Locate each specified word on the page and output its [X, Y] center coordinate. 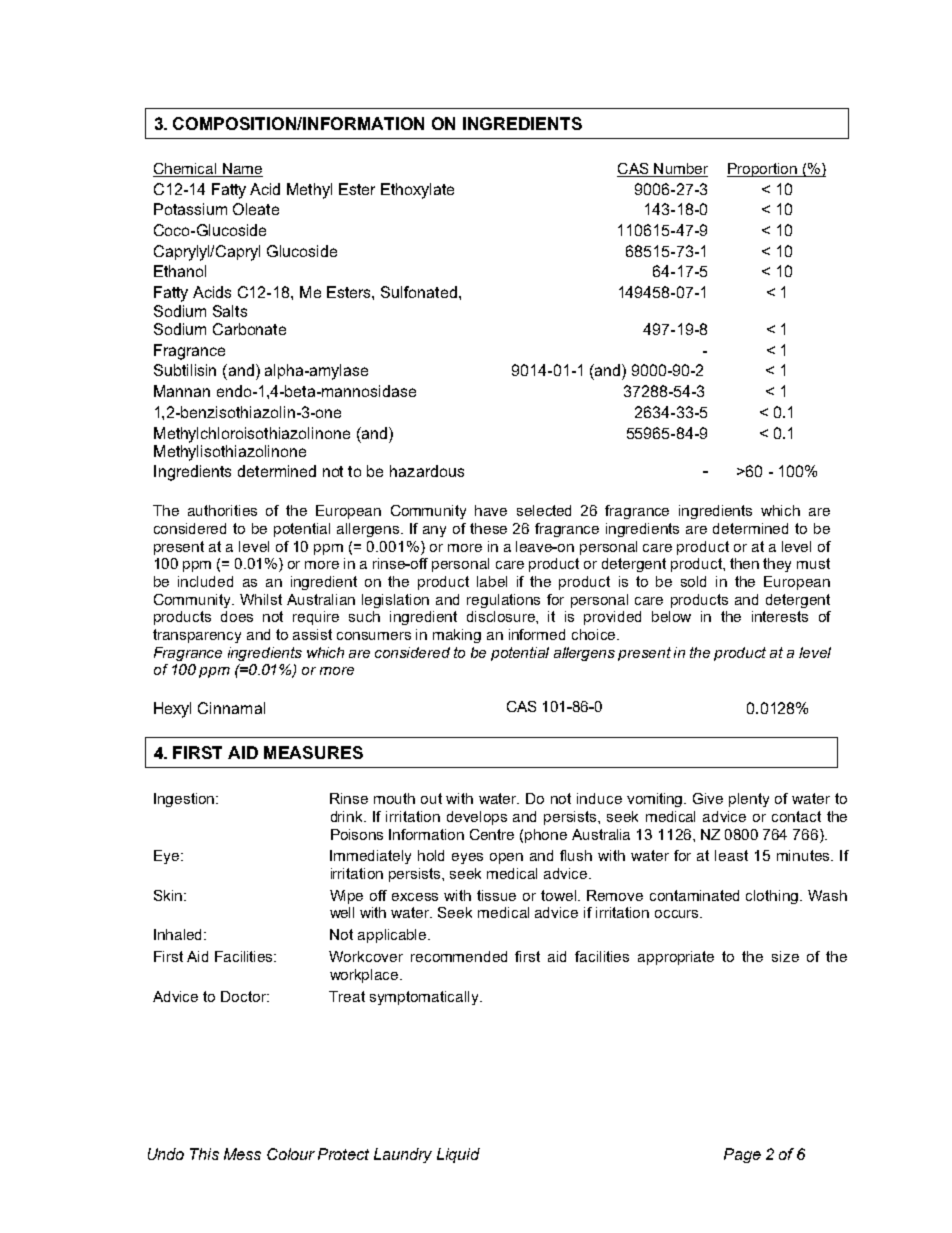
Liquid [458, 1155]
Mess [242, 1154]
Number [680, 170]
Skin [169, 895]
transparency [197, 636]
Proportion [763, 170]
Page [742, 1155]
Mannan [182, 391]
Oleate [256, 209]
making [457, 636]
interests [780, 616]
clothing [773, 897]
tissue [496, 895]
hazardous [427, 471]
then [744, 563]
